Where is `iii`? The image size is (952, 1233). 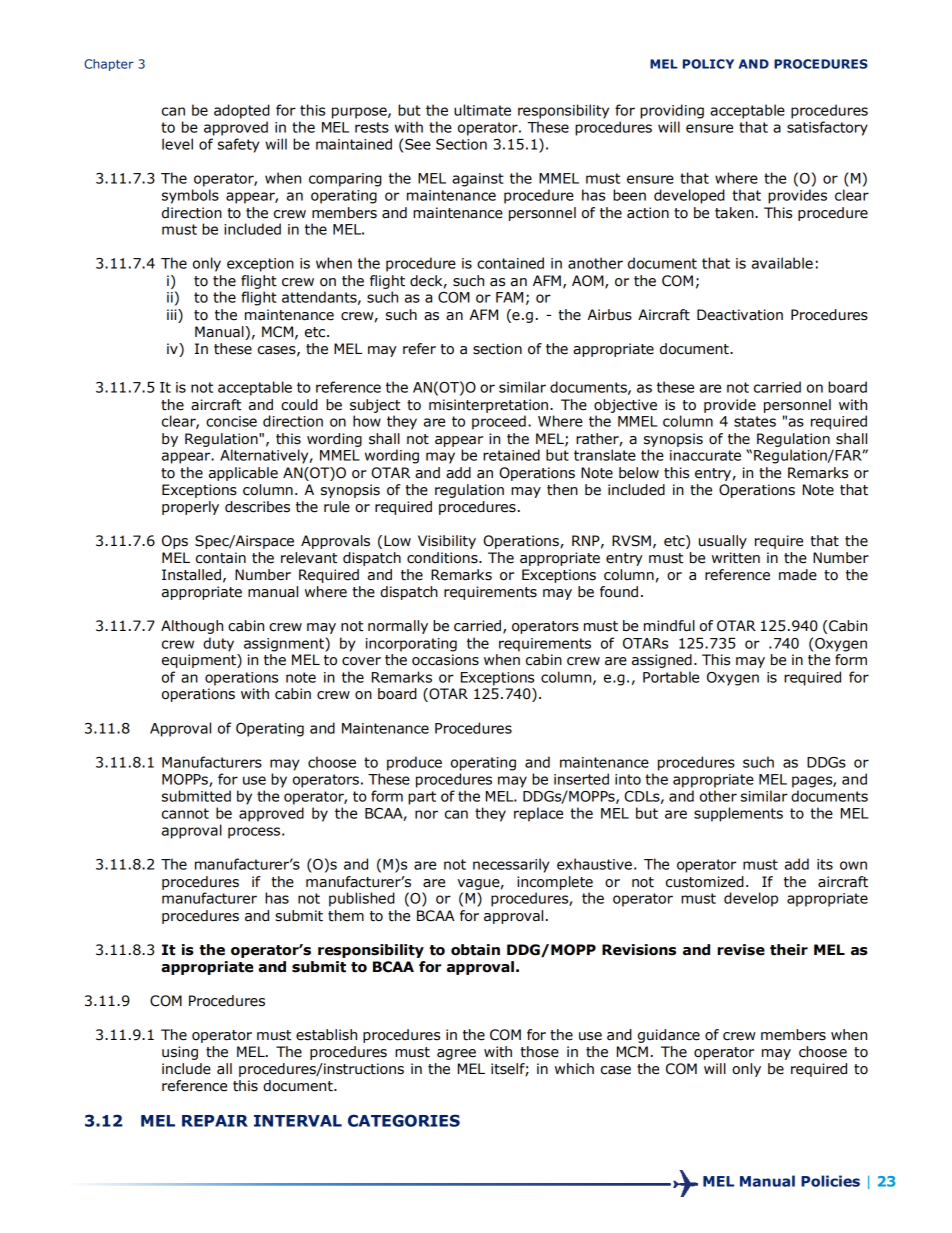 iii is located at coordinates (173, 314).
